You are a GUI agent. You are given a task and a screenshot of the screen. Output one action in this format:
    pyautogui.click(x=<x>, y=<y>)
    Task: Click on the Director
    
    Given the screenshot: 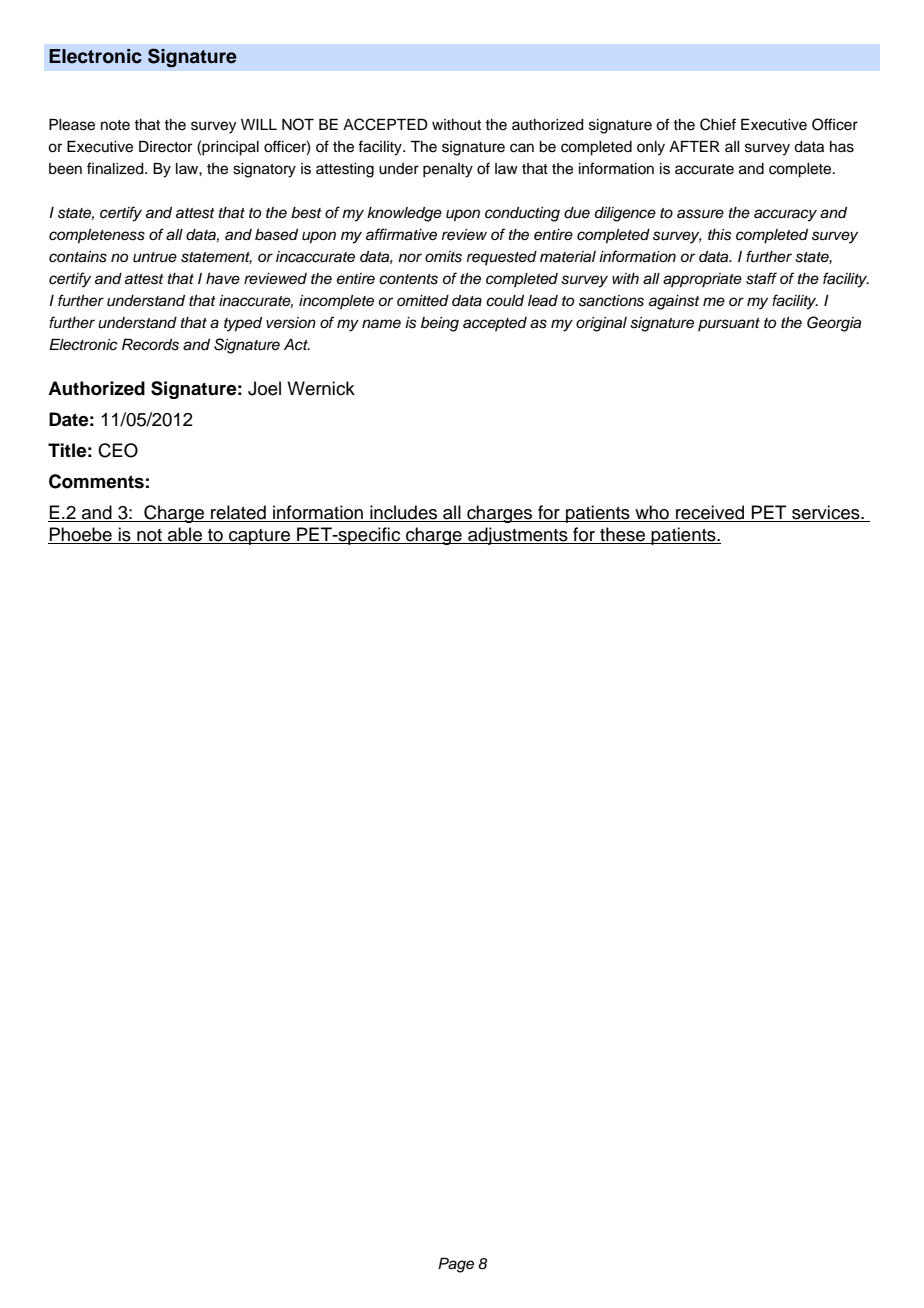 What is the action you would take?
    pyautogui.click(x=165, y=147)
